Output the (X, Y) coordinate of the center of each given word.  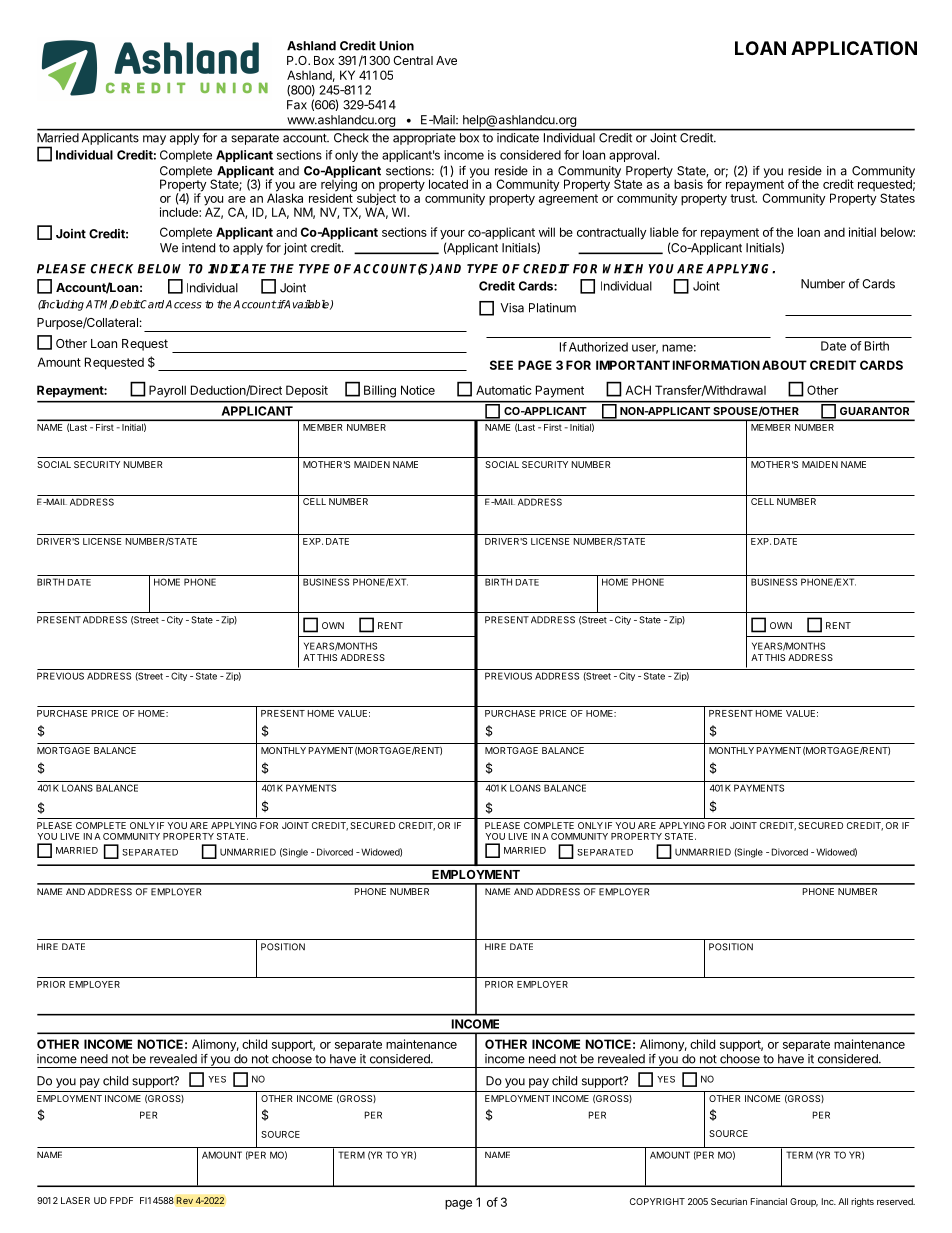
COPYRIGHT (657, 1201)
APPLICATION (854, 48)
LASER (75, 1200)
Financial (769, 1201)
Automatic (503, 390)
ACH (638, 390)
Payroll (167, 391)
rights (862, 1202)
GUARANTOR (874, 411)
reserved (896, 1201)
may (154, 140)
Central (413, 60)
